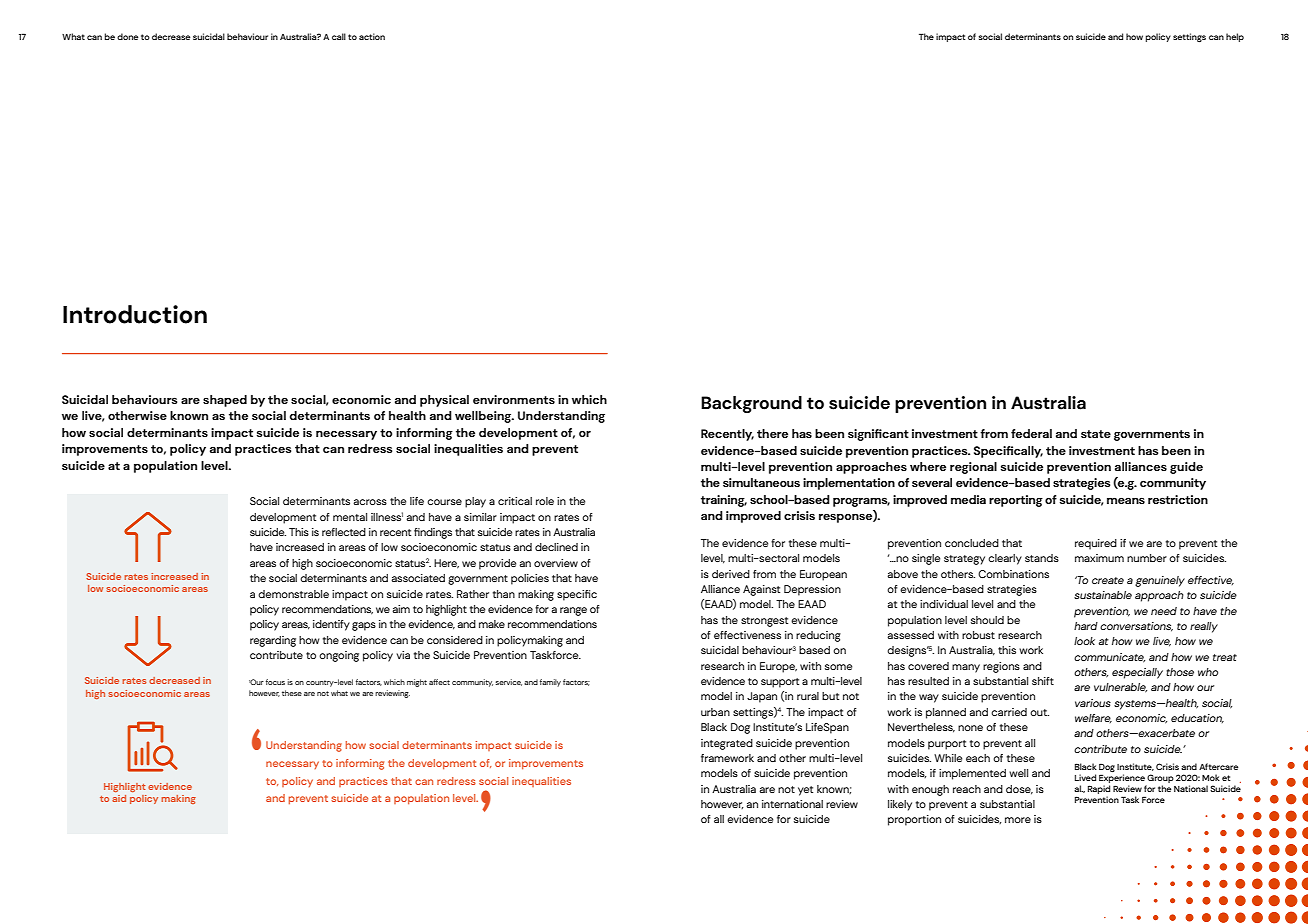  I want to click on action, so click(372, 36).
